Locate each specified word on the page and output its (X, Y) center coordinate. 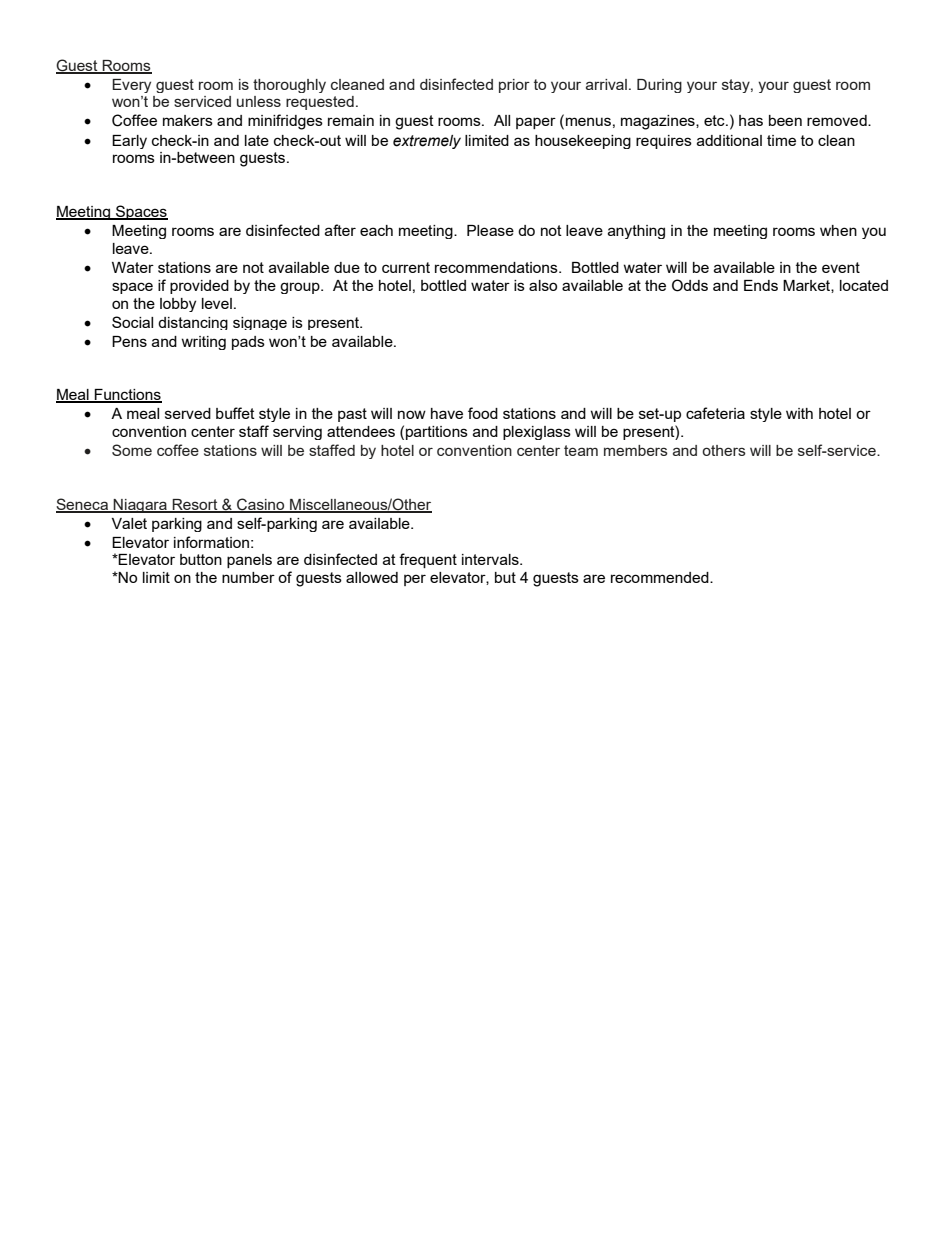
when (838, 230)
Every (131, 86)
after (340, 230)
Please (490, 230)
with (799, 413)
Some (132, 450)
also (543, 285)
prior (514, 86)
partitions (437, 433)
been (785, 120)
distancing (193, 323)
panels (249, 561)
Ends (761, 285)
